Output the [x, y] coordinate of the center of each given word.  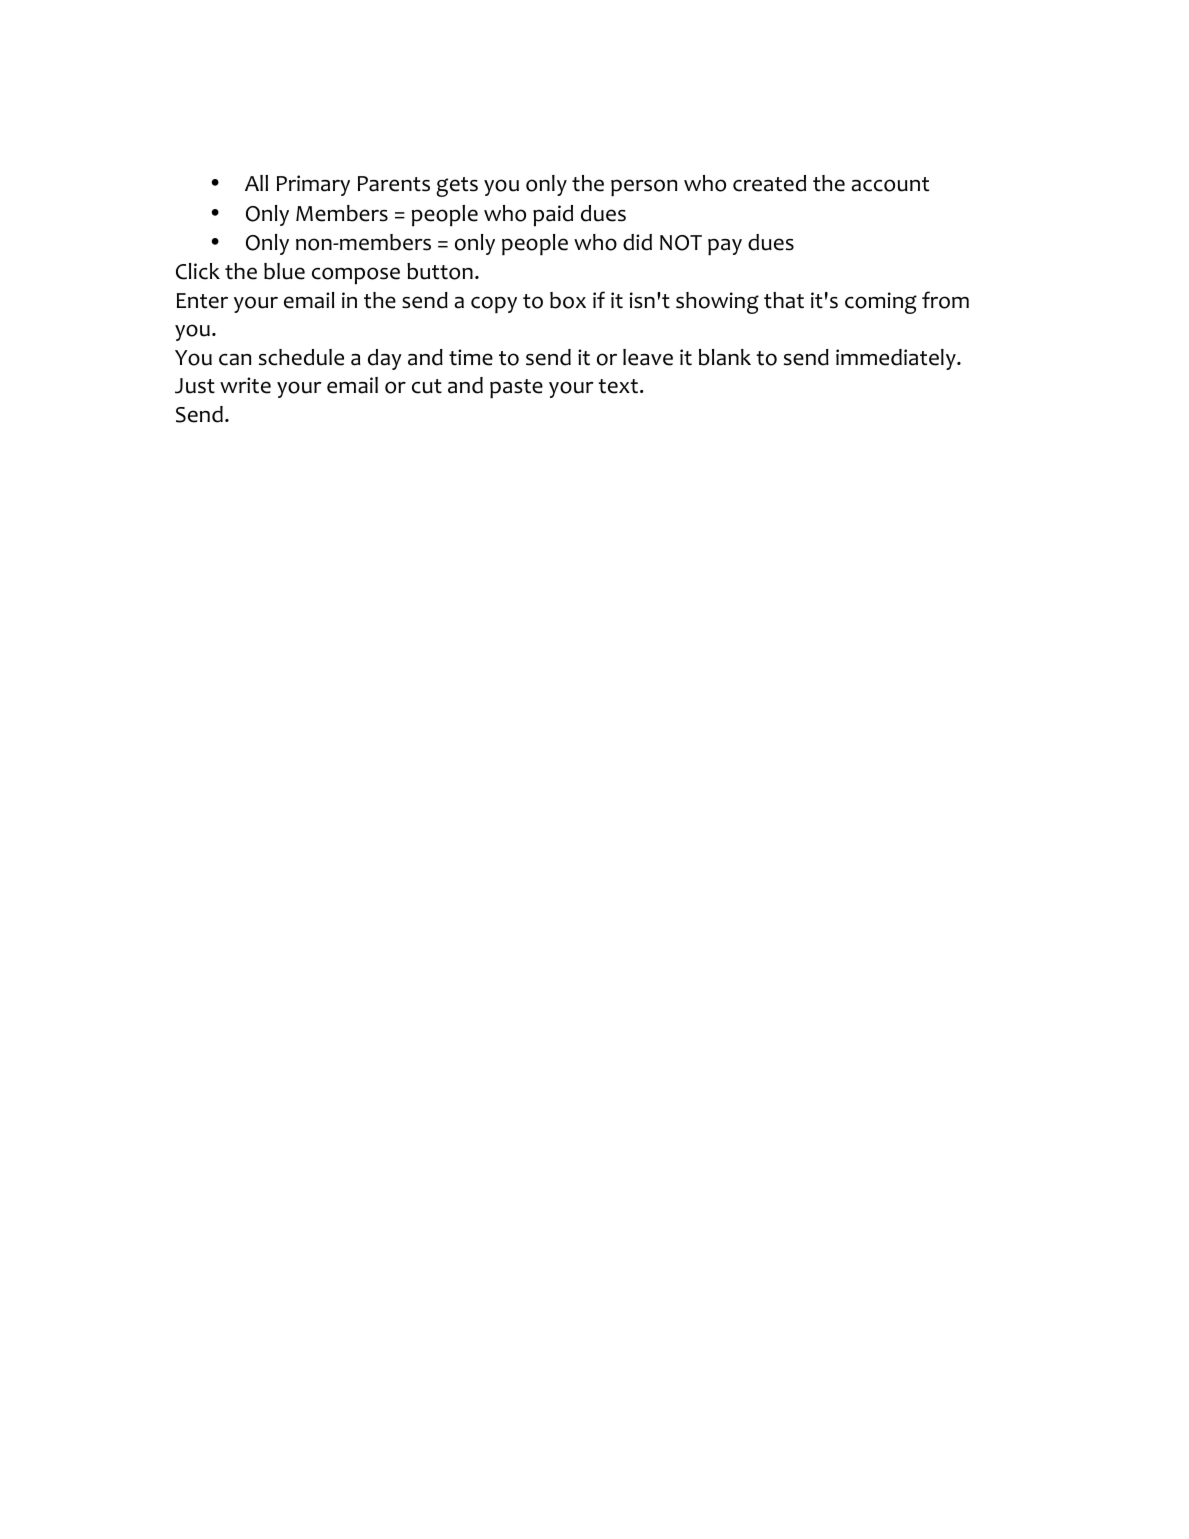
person [644, 188]
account [890, 184]
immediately [897, 359]
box [568, 300]
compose [356, 276]
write [245, 385]
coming [881, 303]
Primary [313, 185]
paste [516, 389]
